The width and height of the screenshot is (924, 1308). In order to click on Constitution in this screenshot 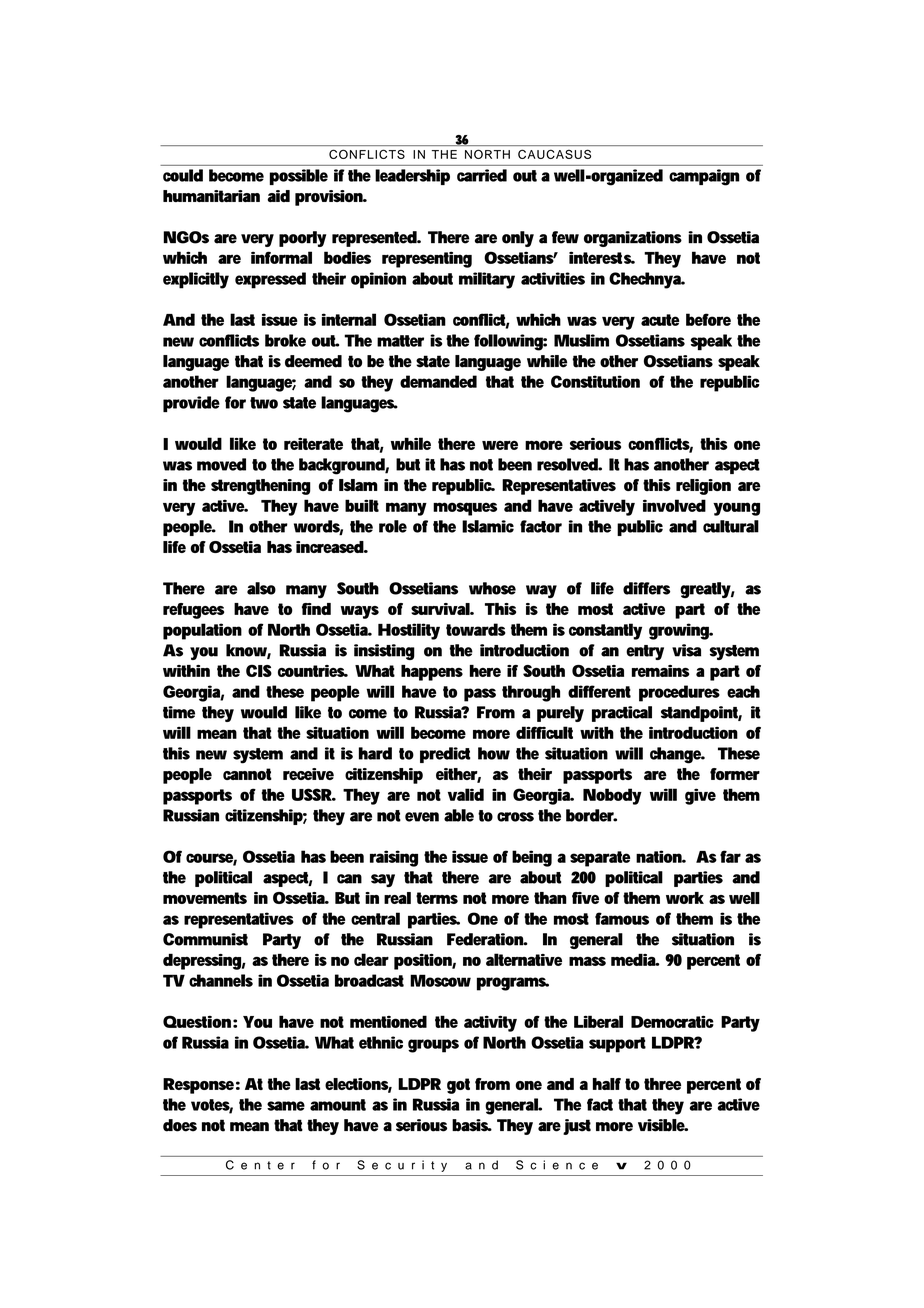, I will do `click(595, 381)`.
